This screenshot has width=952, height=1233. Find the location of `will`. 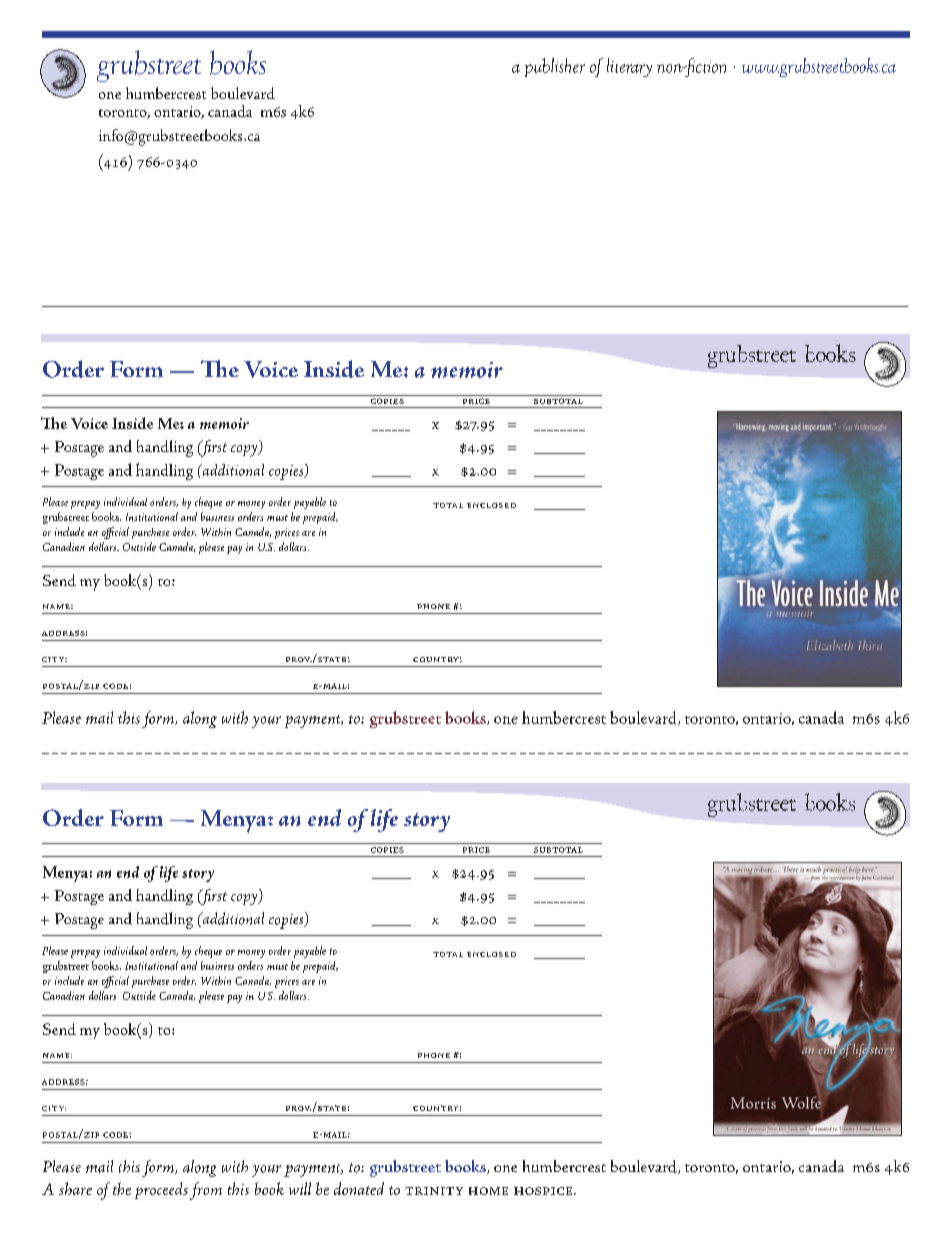

will is located at coordinates (300, 1188).
